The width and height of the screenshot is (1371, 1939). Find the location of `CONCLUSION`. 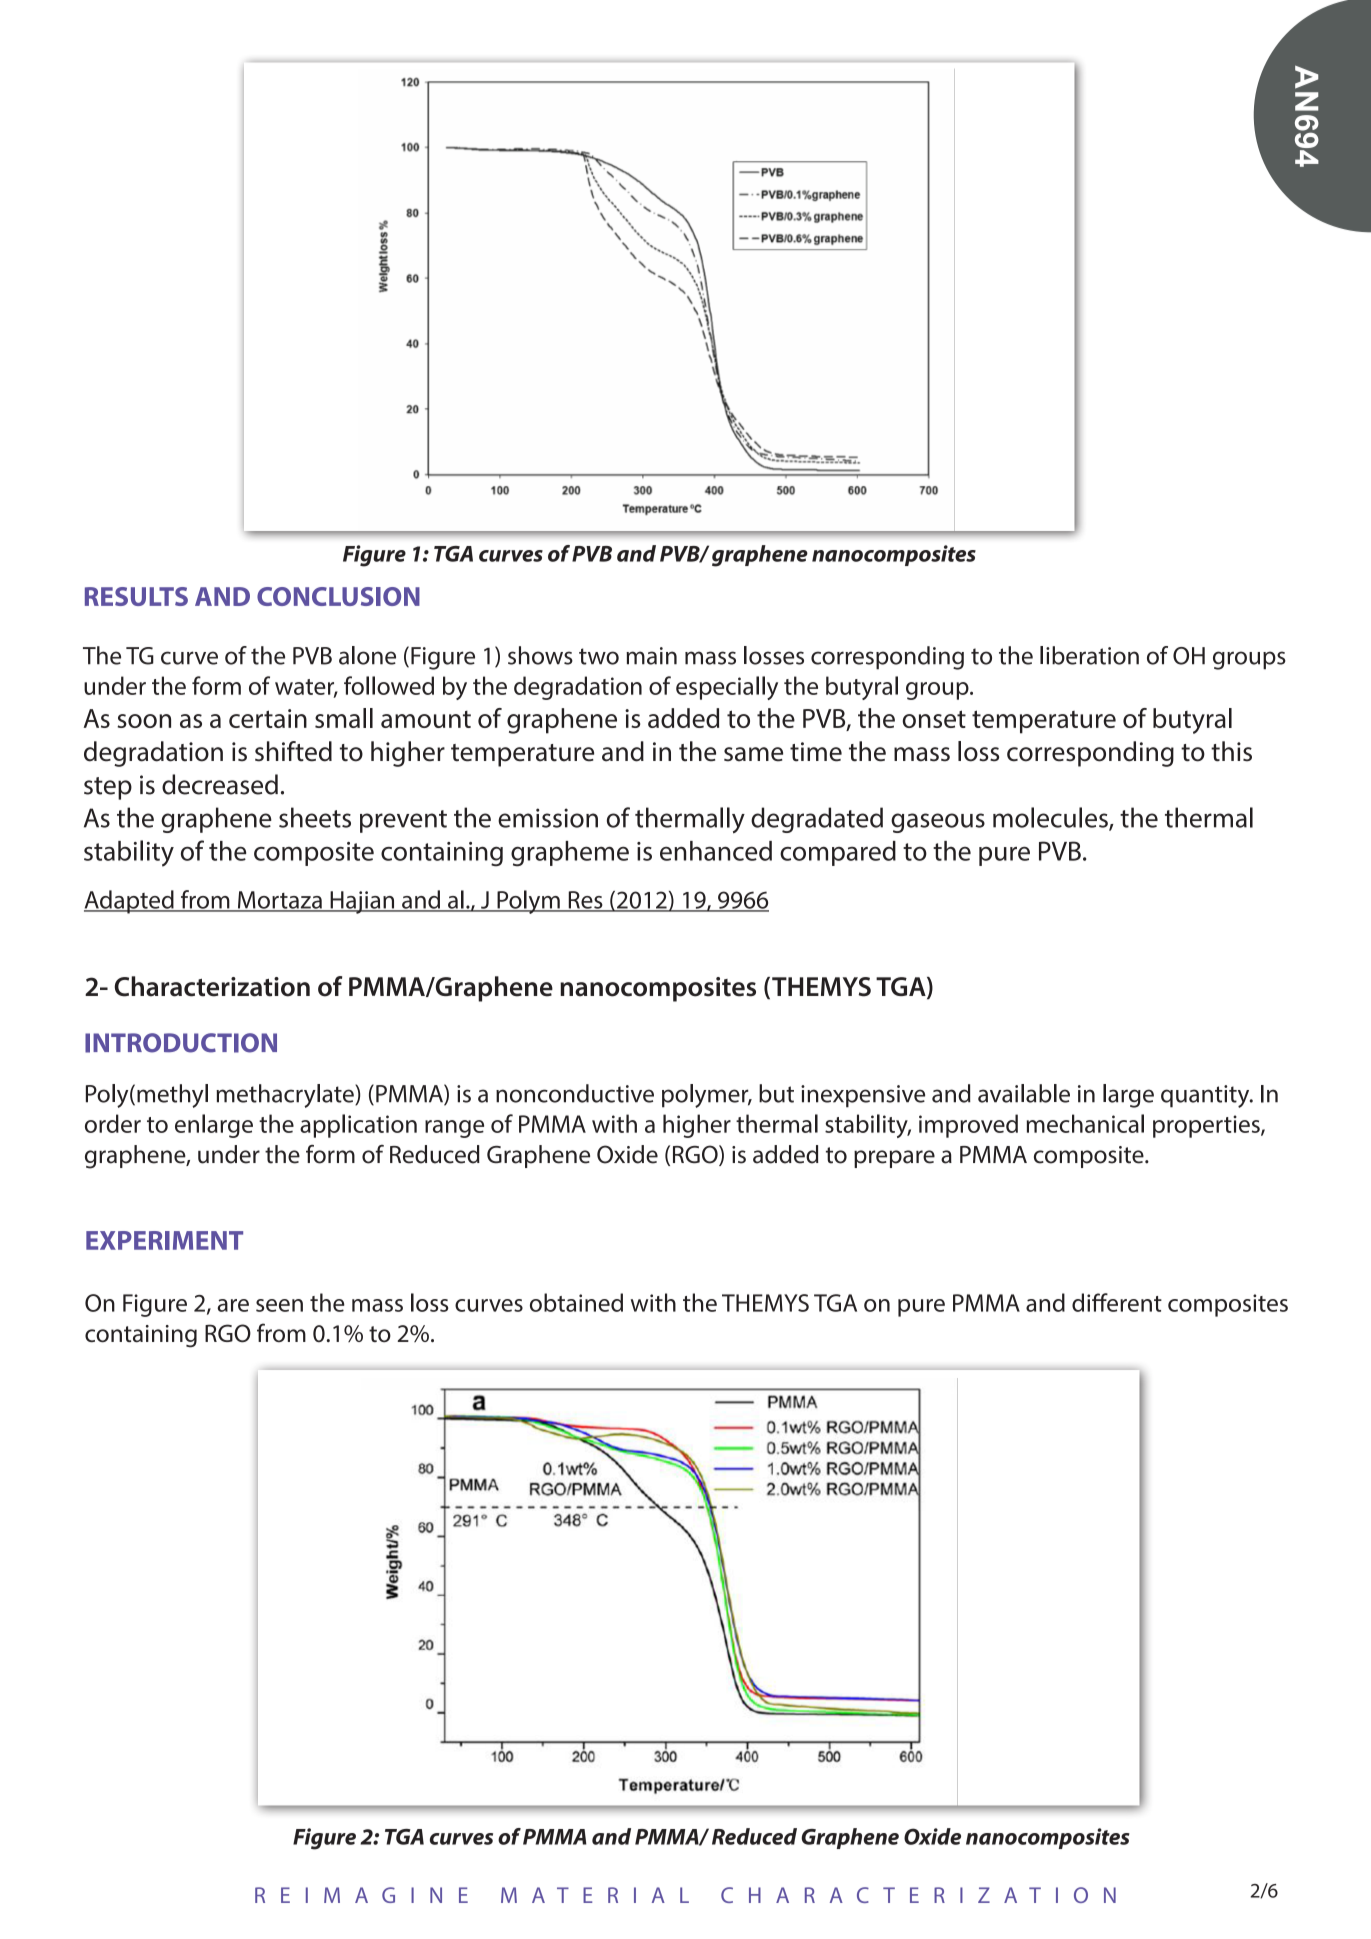

CONCLUSION is located at coordinates (338, 596).
